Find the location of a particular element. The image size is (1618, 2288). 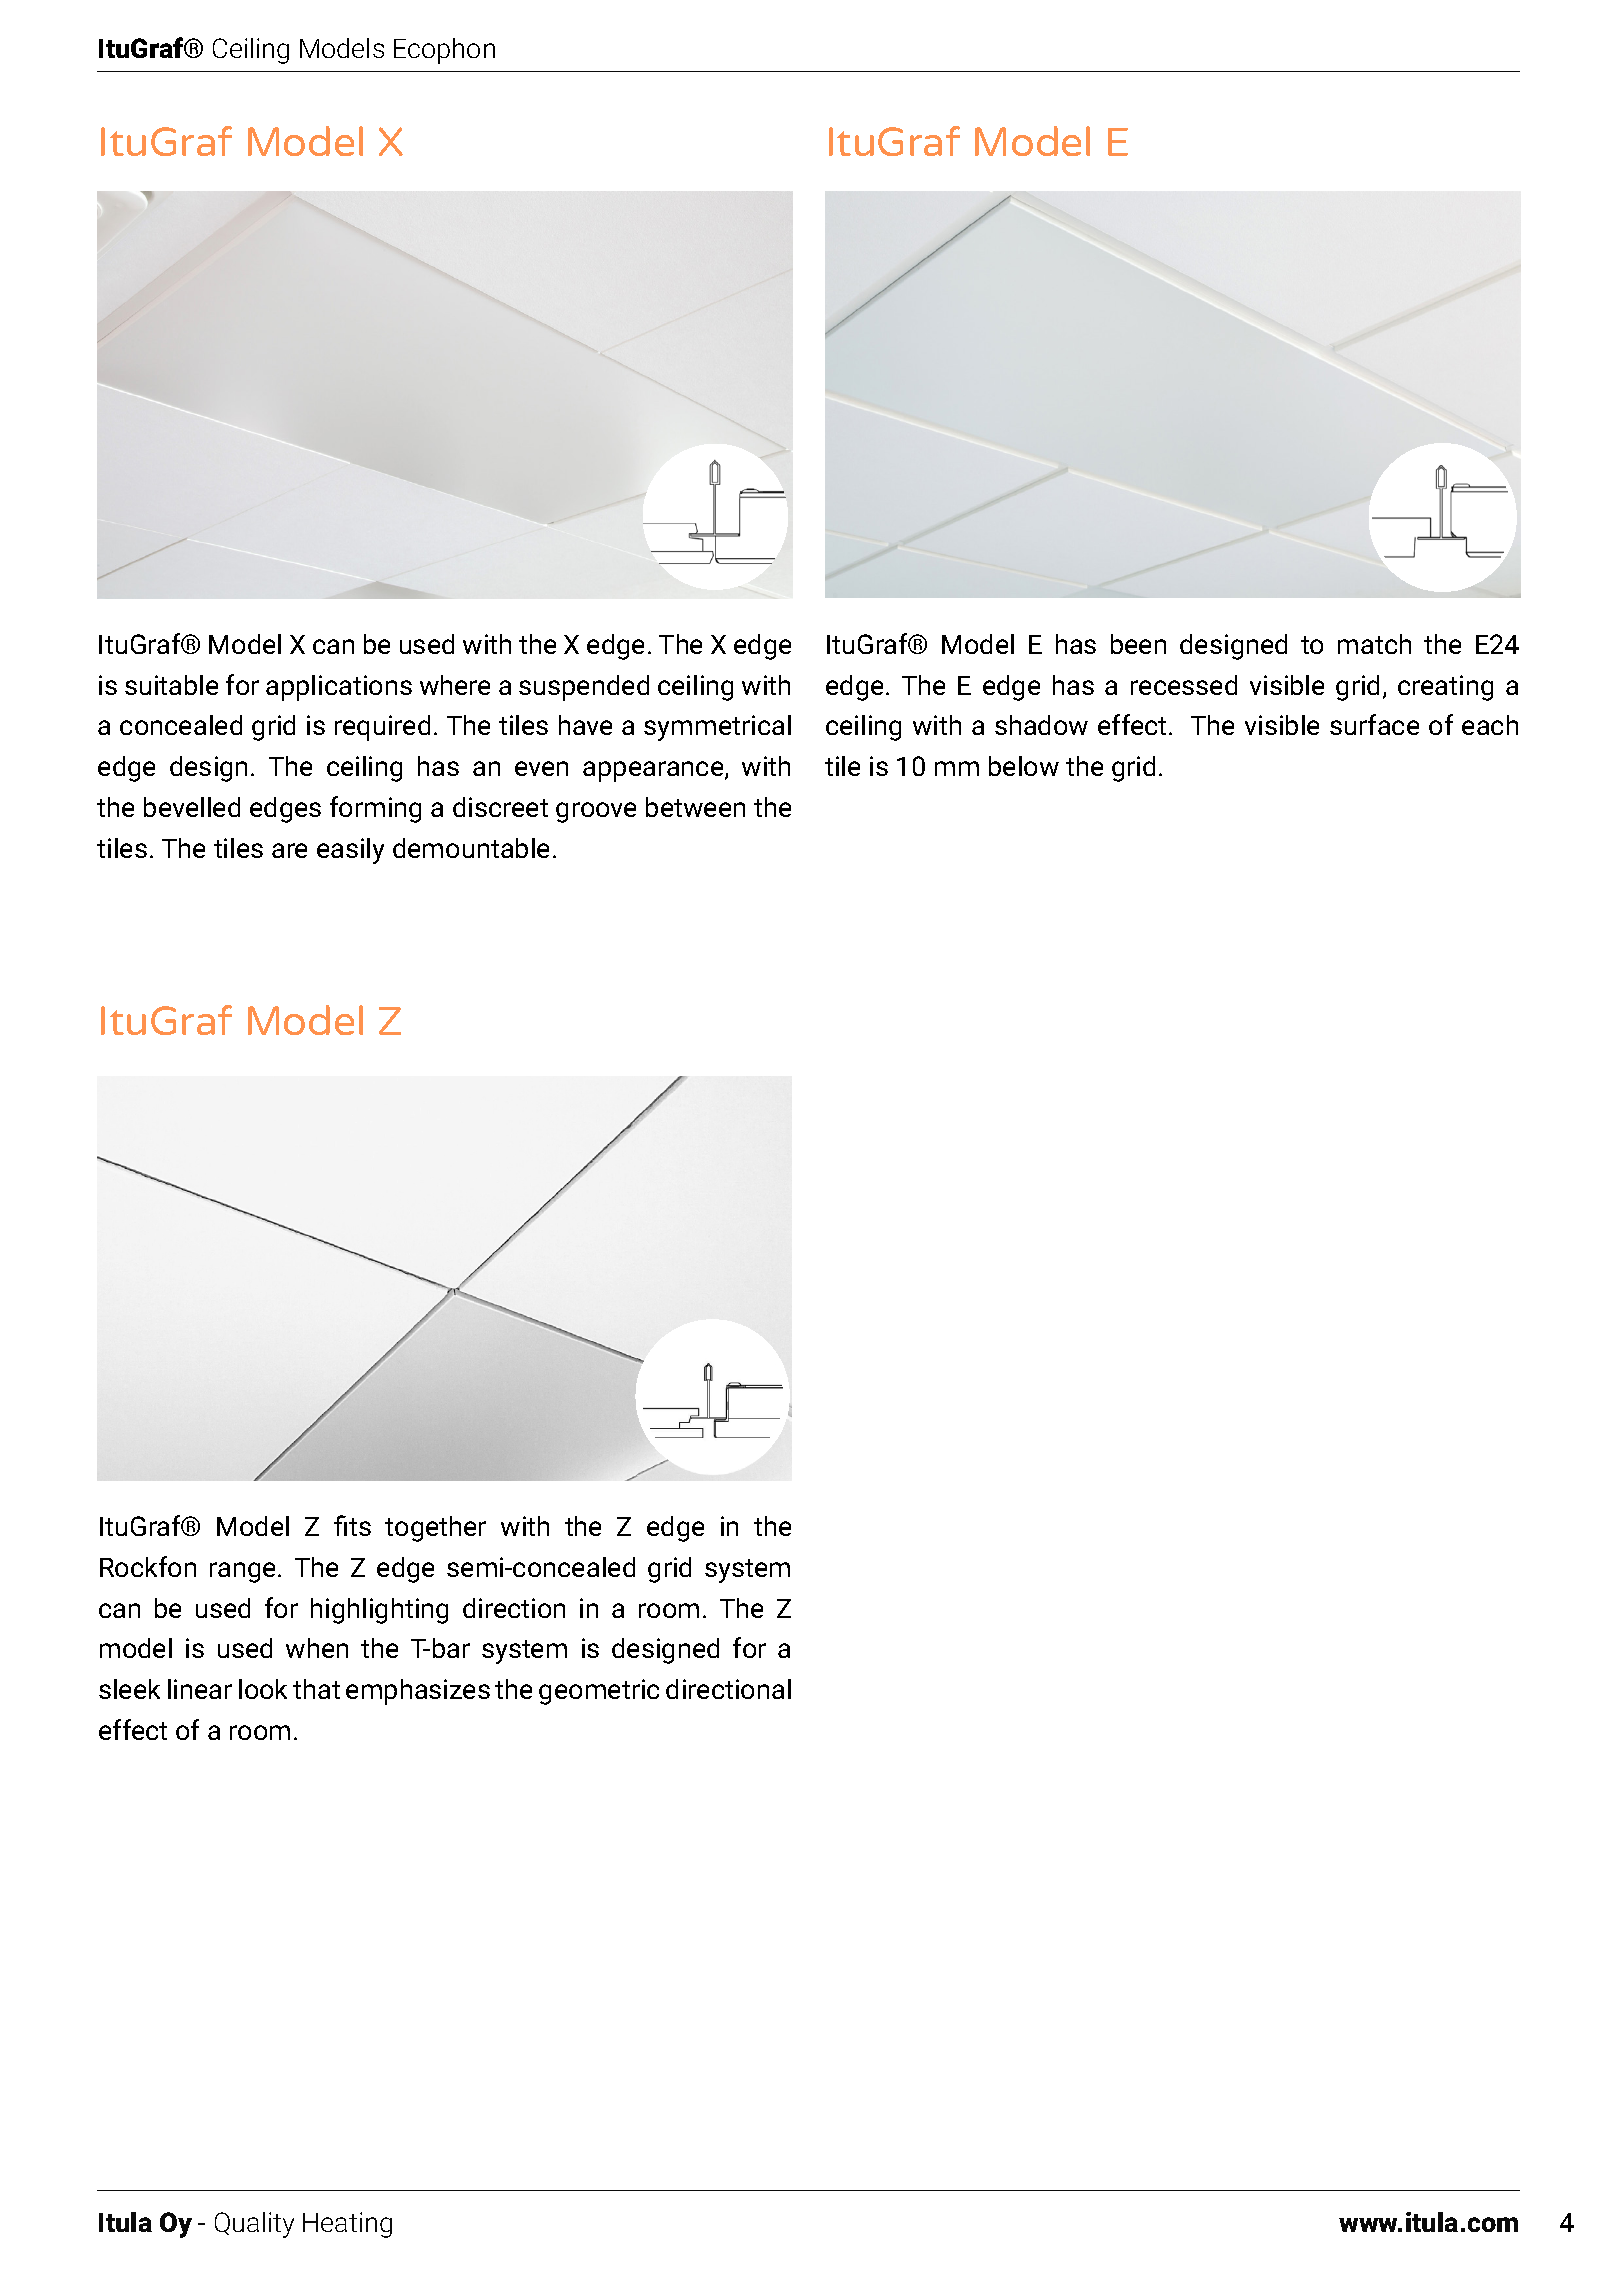

fits is located at coordinates (352, 1525).
